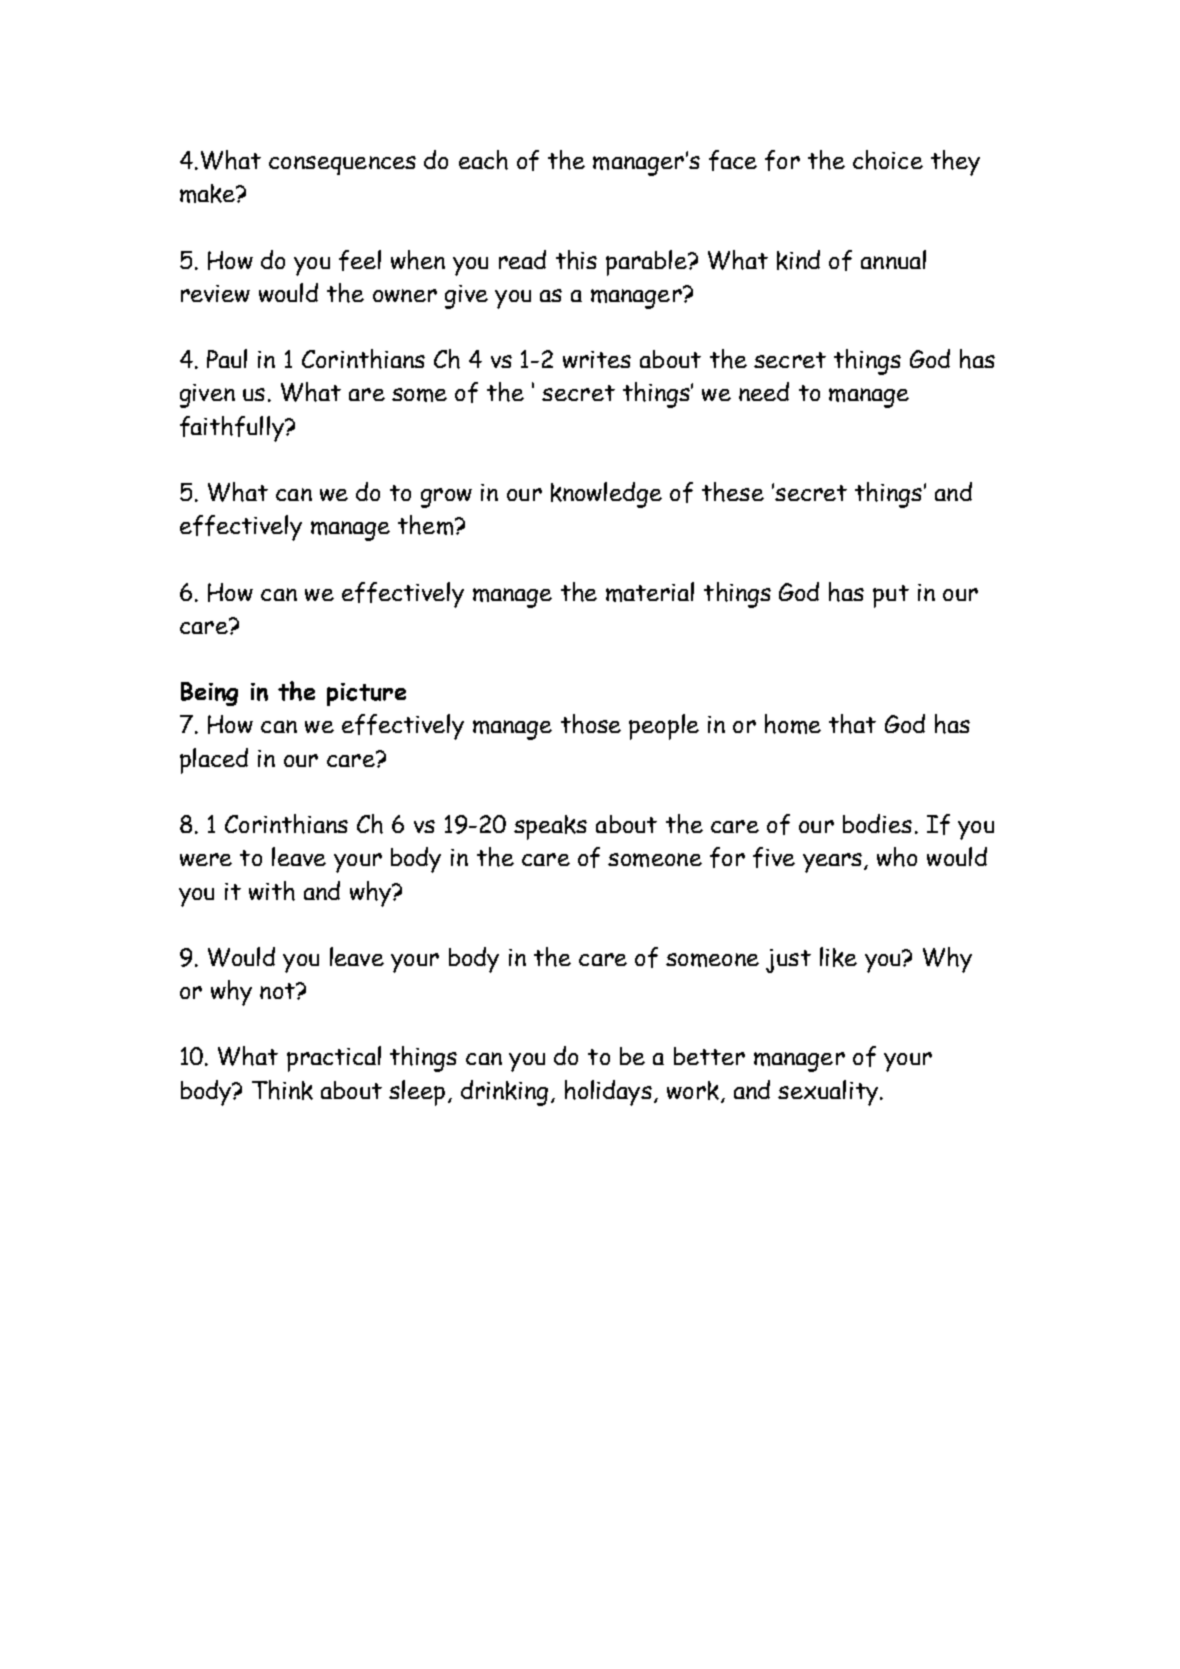  What do you see at coordinates (334, 1059) in the image?
I see `practical` at bounding box center [334, 1059].
